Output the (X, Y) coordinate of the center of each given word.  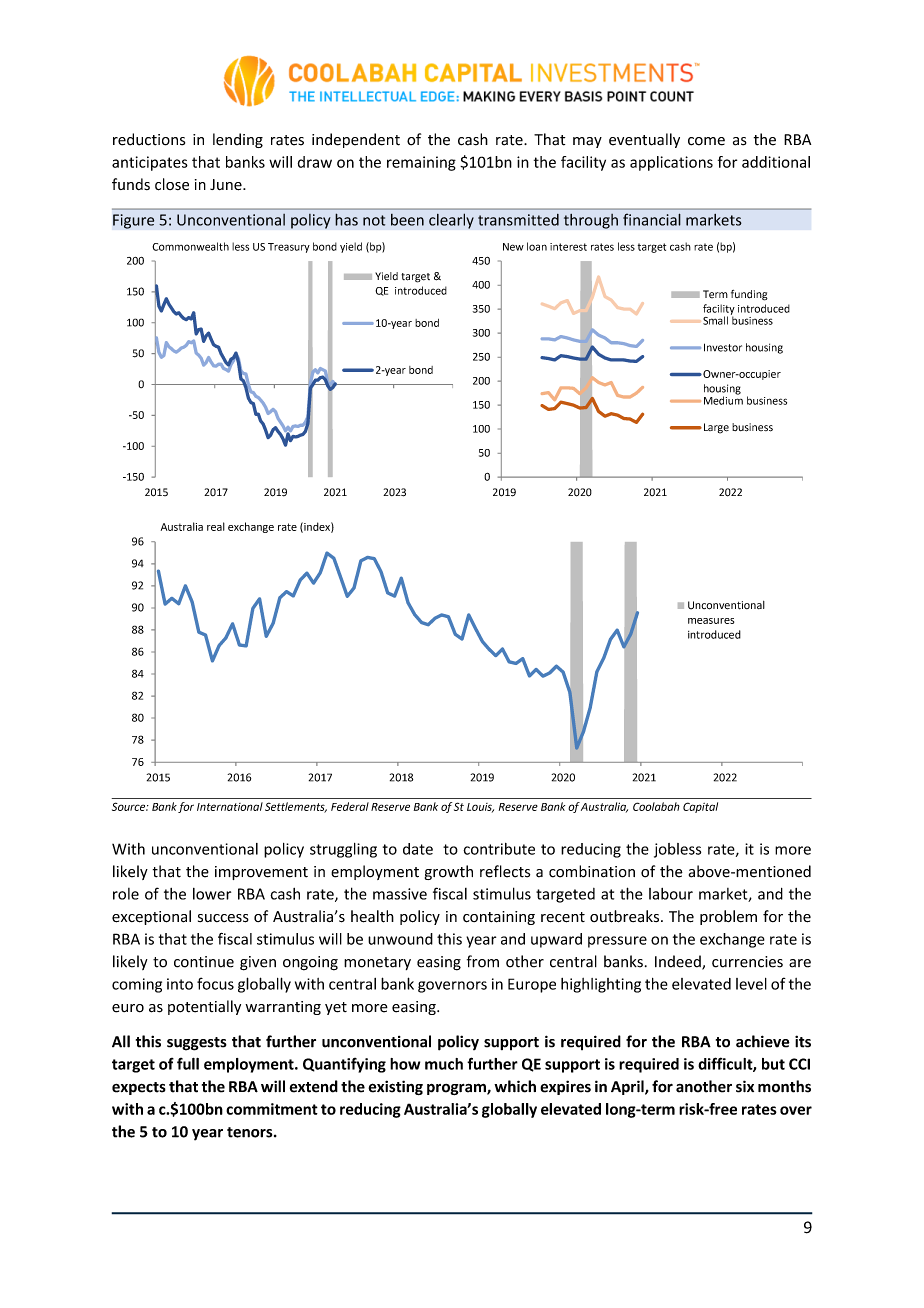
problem (728, 917)
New (513, 247)
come (706, 141)
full (188, 1064)
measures (711, 621)
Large (715, 428)
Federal (350, 806)
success (223, 918)
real (216, 526)
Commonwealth (190, 246)
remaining (421, 163)
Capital (700, 807)
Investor (723, 347)
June (227, 185)
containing (499, 918)
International (230, 806)
